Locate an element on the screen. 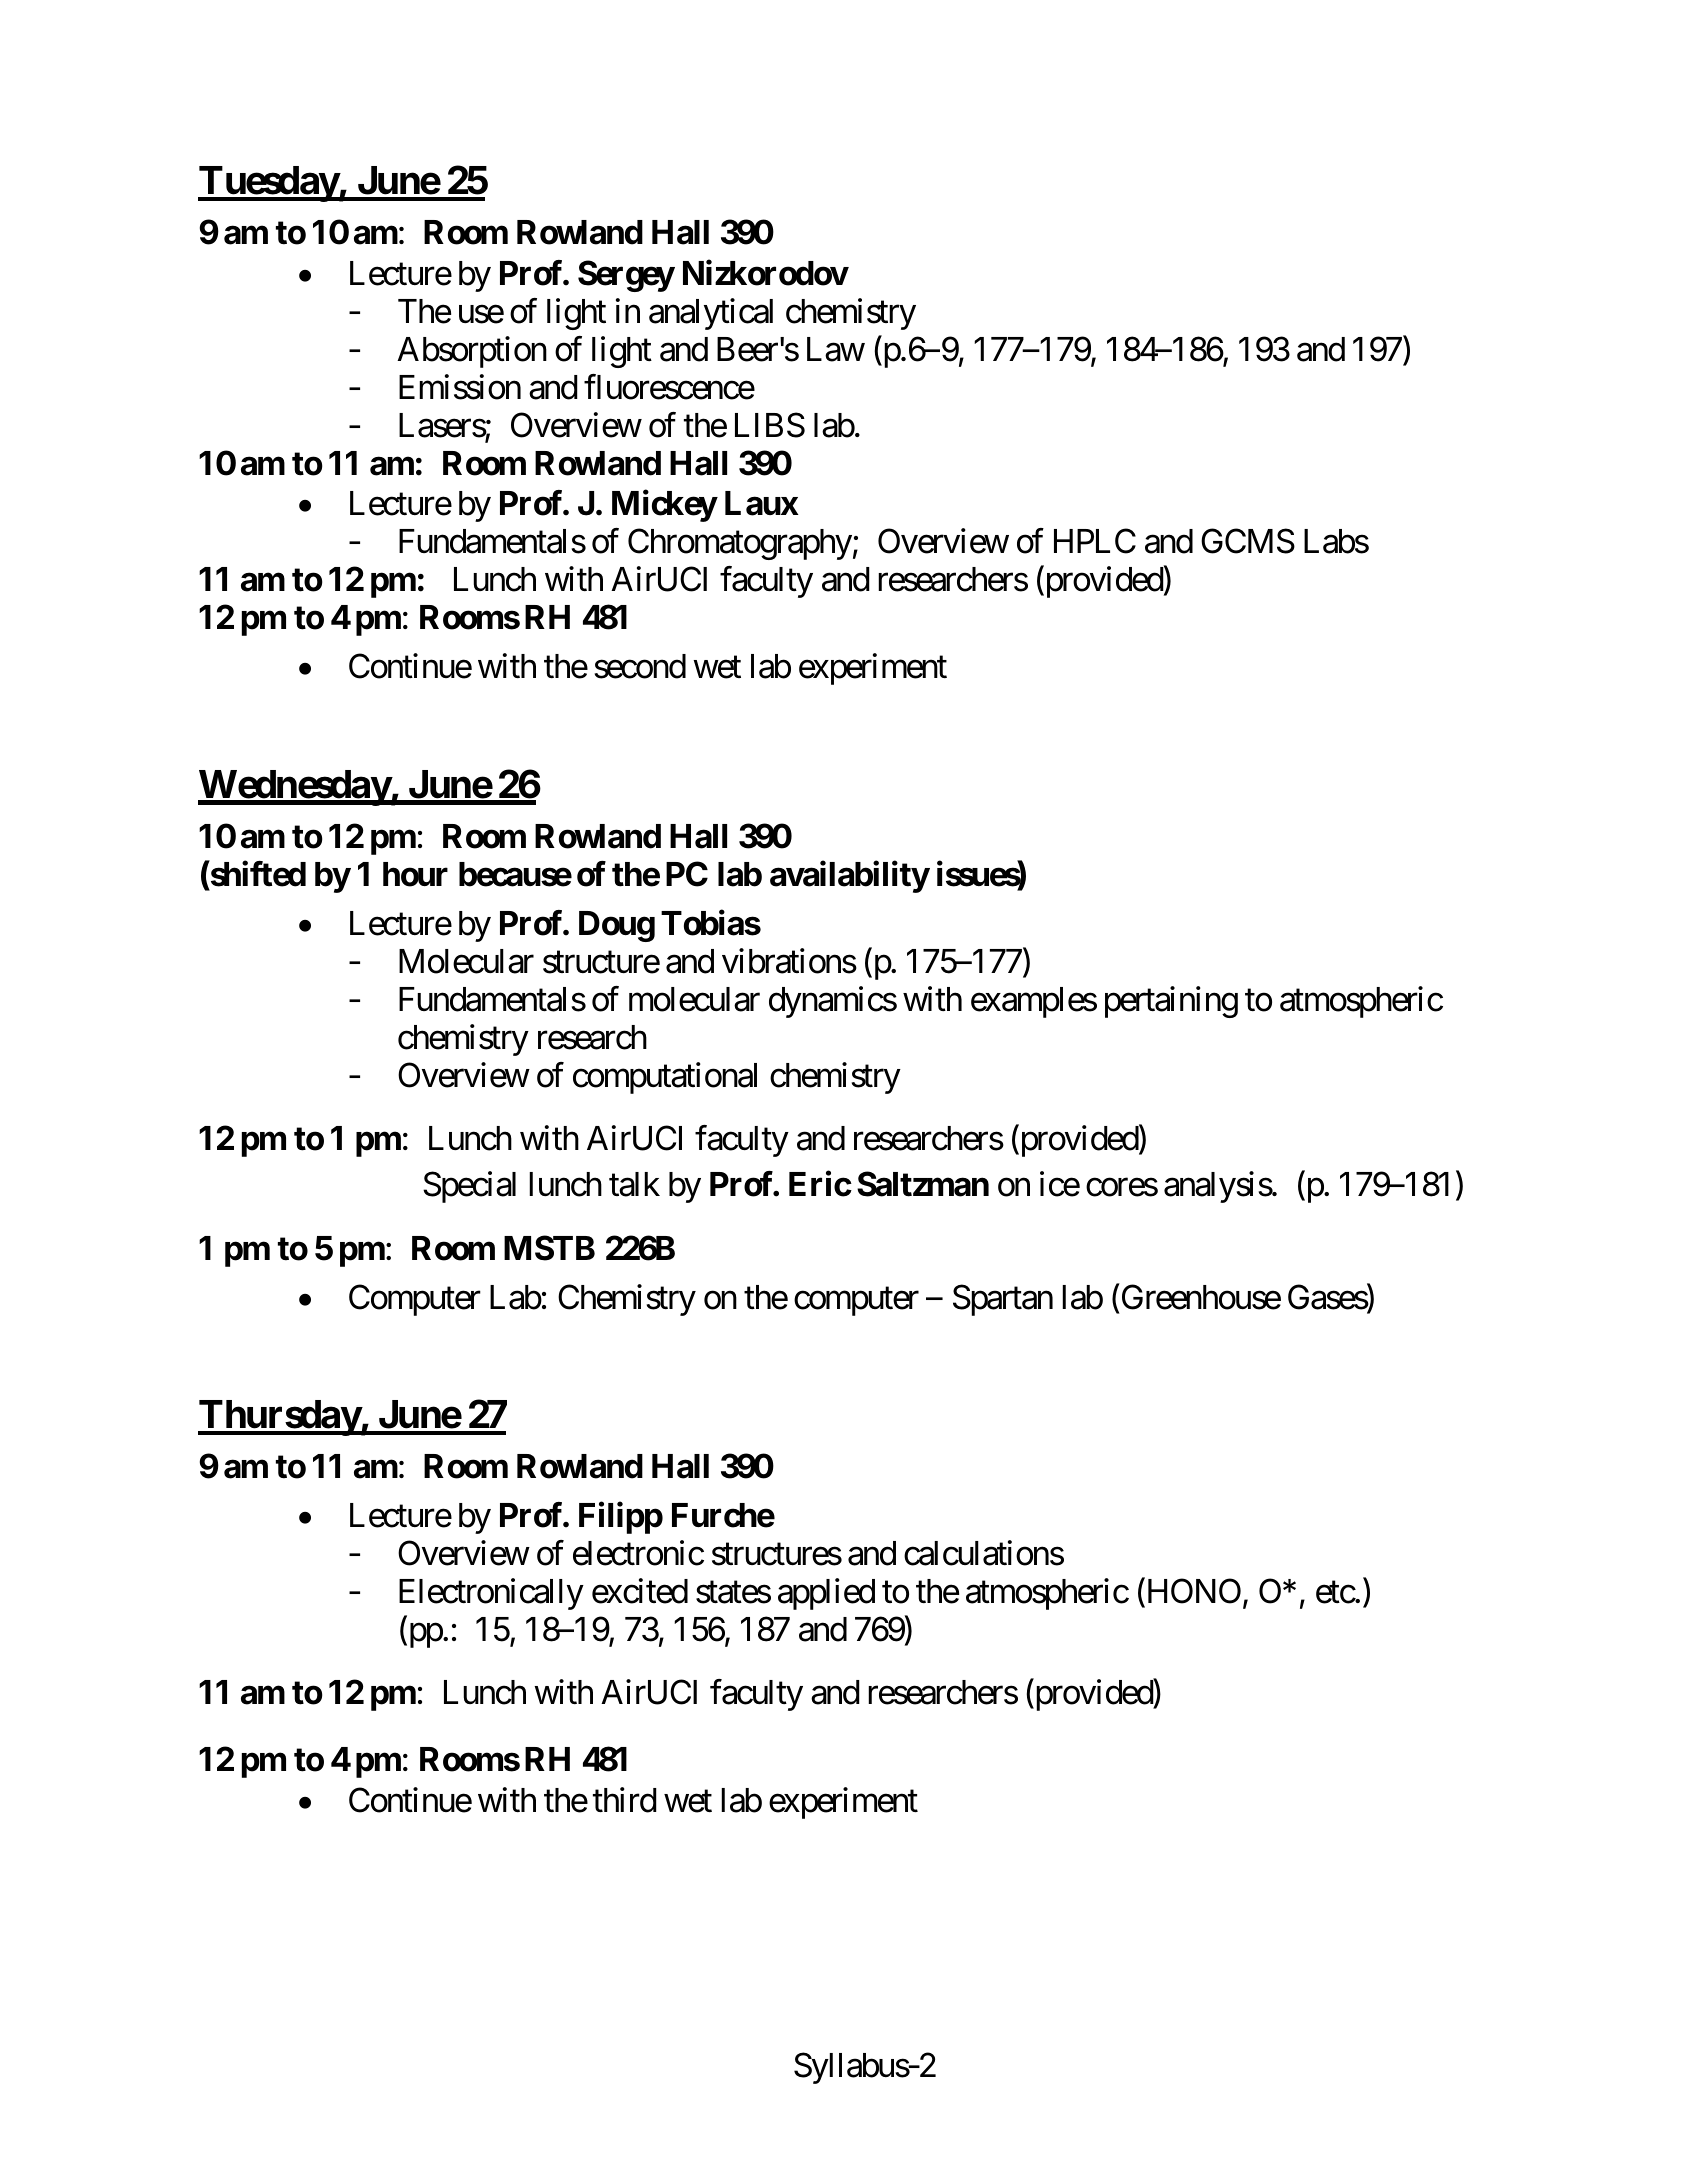 The width and height of the screenshot is (1687, 2184). availability is located at coordinates (849, 877).
